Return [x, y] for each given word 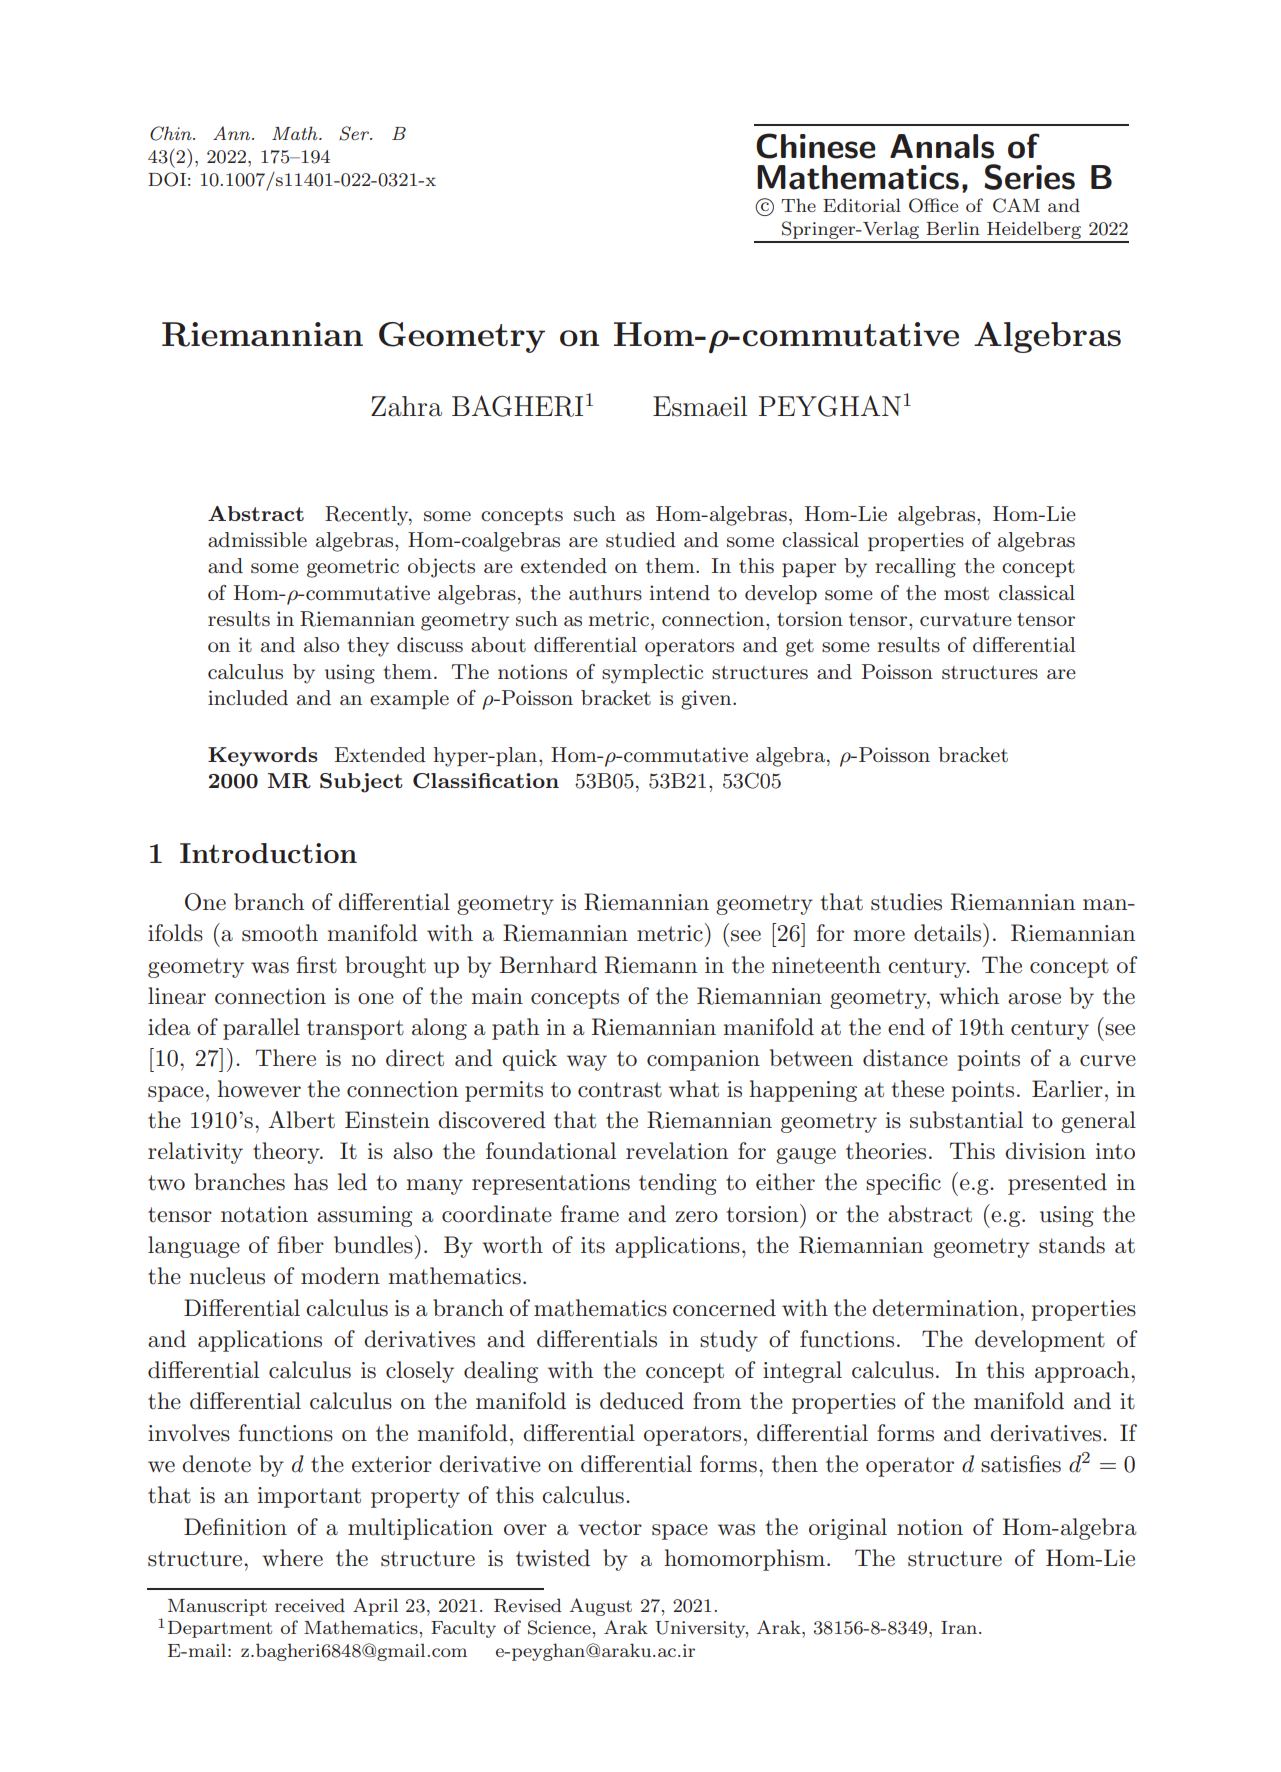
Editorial [862, 205]
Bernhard [548, 965]
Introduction [268, 853]
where [292, 1558]
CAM [1016, 205]
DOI [167, 179]
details [947, 933]
